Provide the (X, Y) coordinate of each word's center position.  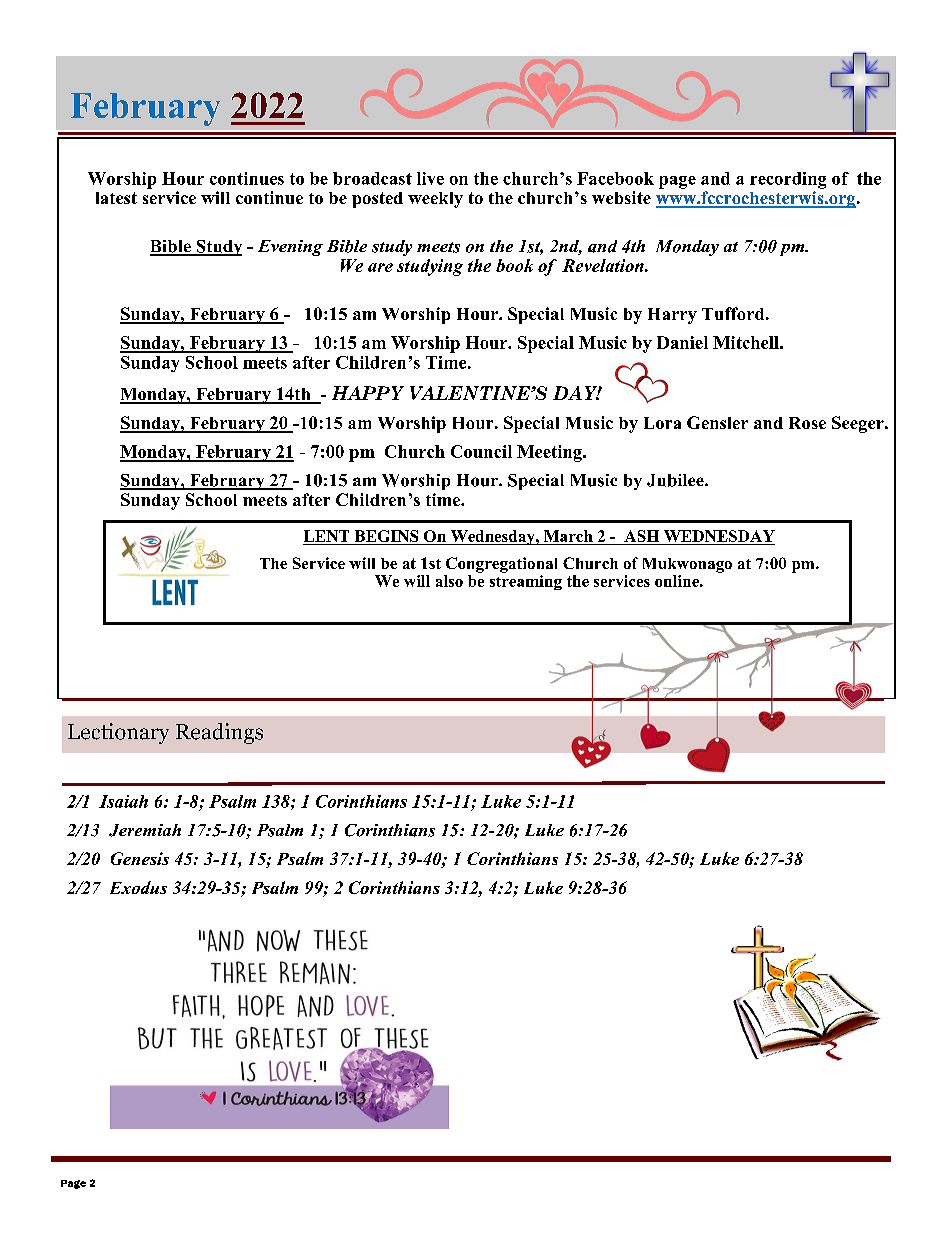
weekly (435, 200)
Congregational (501, 565)
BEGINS (386, 537)
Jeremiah (145, 830)
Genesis (140, 858)
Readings (219, 733)
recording (788, 180)
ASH (642, 537)
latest (116, 198)
